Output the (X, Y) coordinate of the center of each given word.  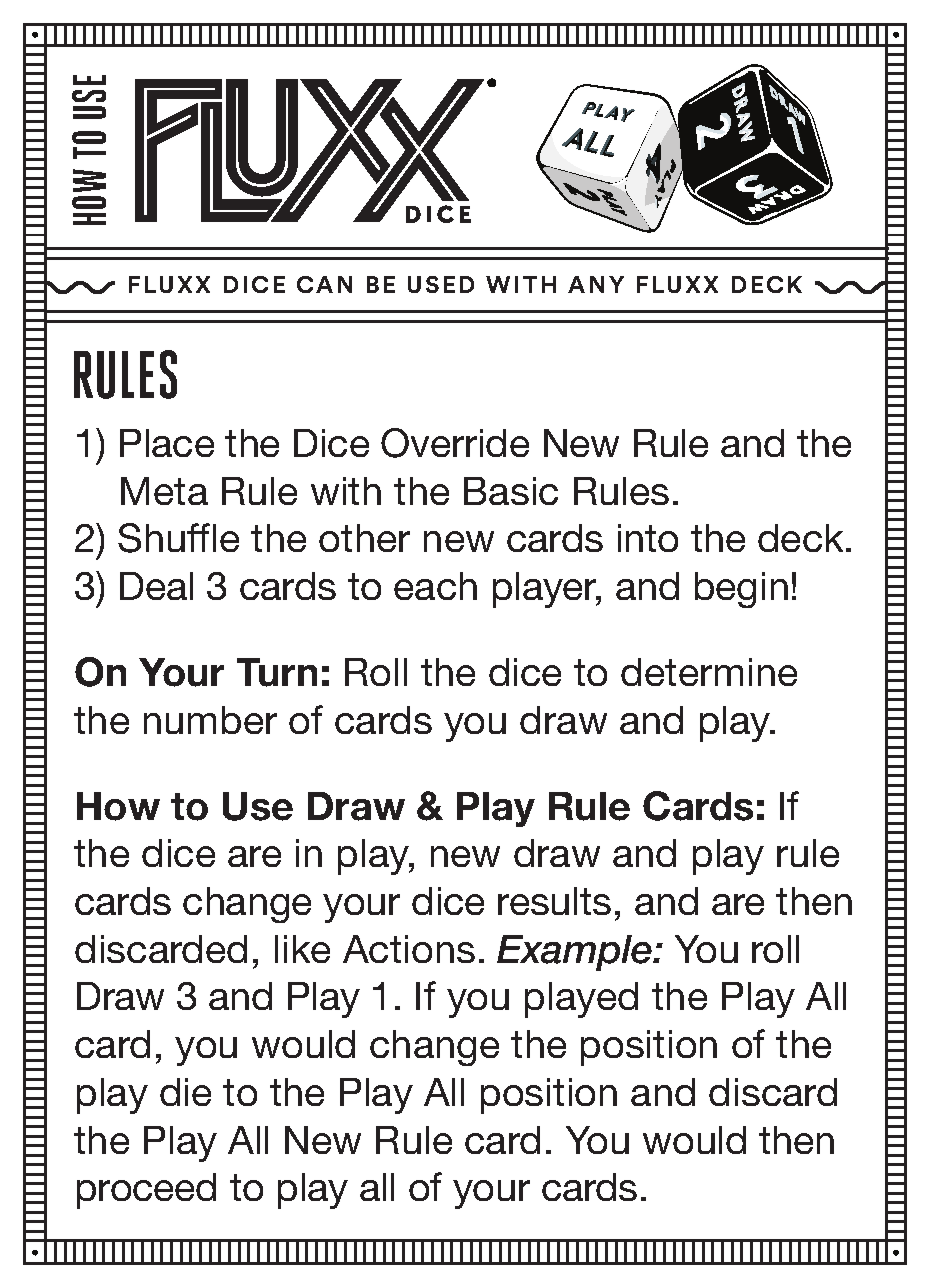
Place (167, 443)
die (185, 1092)
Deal (156, 586)
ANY (596, 284)
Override (455, 443)
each (435, 586)
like (302, 949)
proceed (146, 1191)
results (554, 901)
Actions (409, 949)
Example (576, 953)
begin (741, 590)
